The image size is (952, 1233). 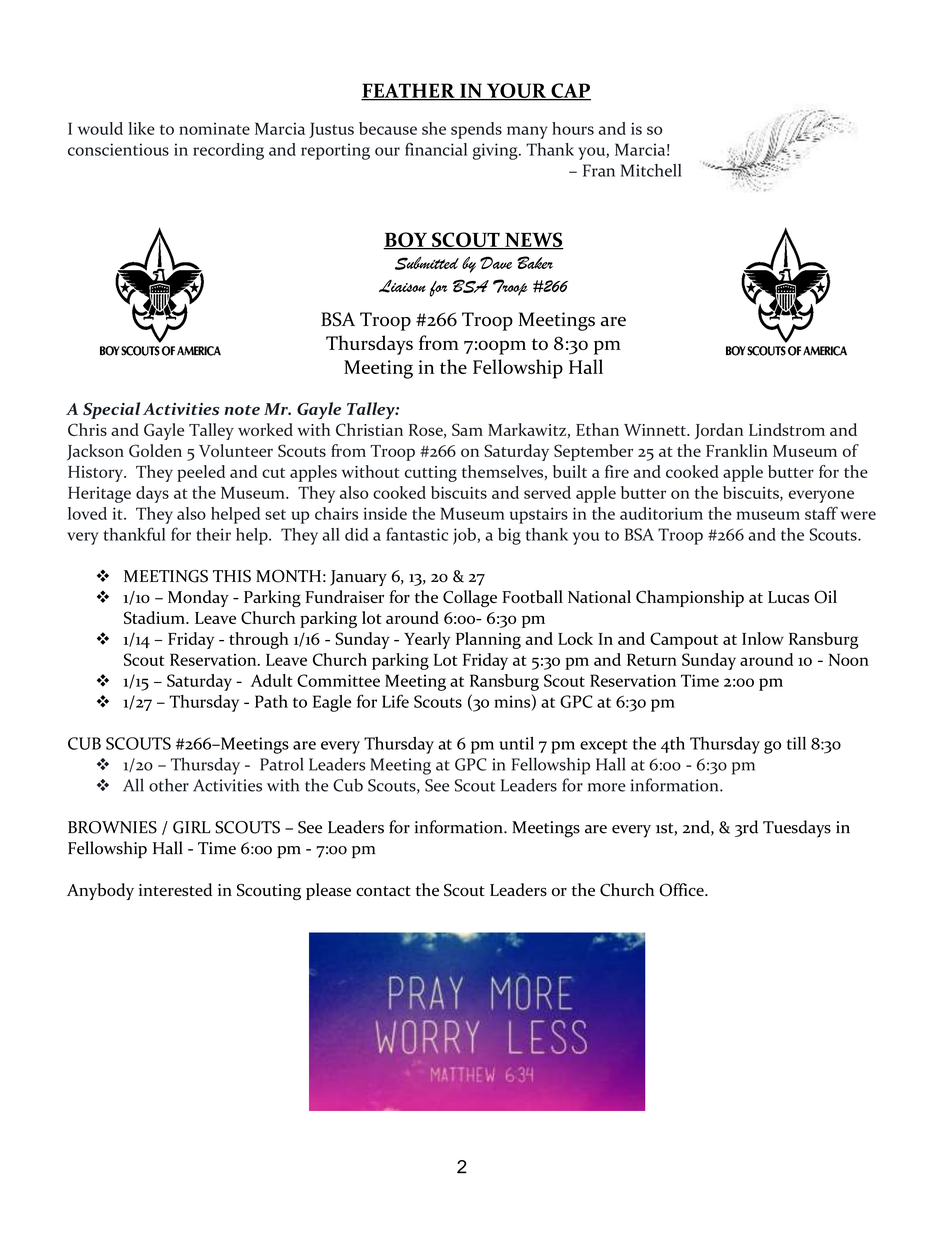 What do you see at coordinates (470, 598) in the page?
I see `Collage` at bounding box center [470, 598].
